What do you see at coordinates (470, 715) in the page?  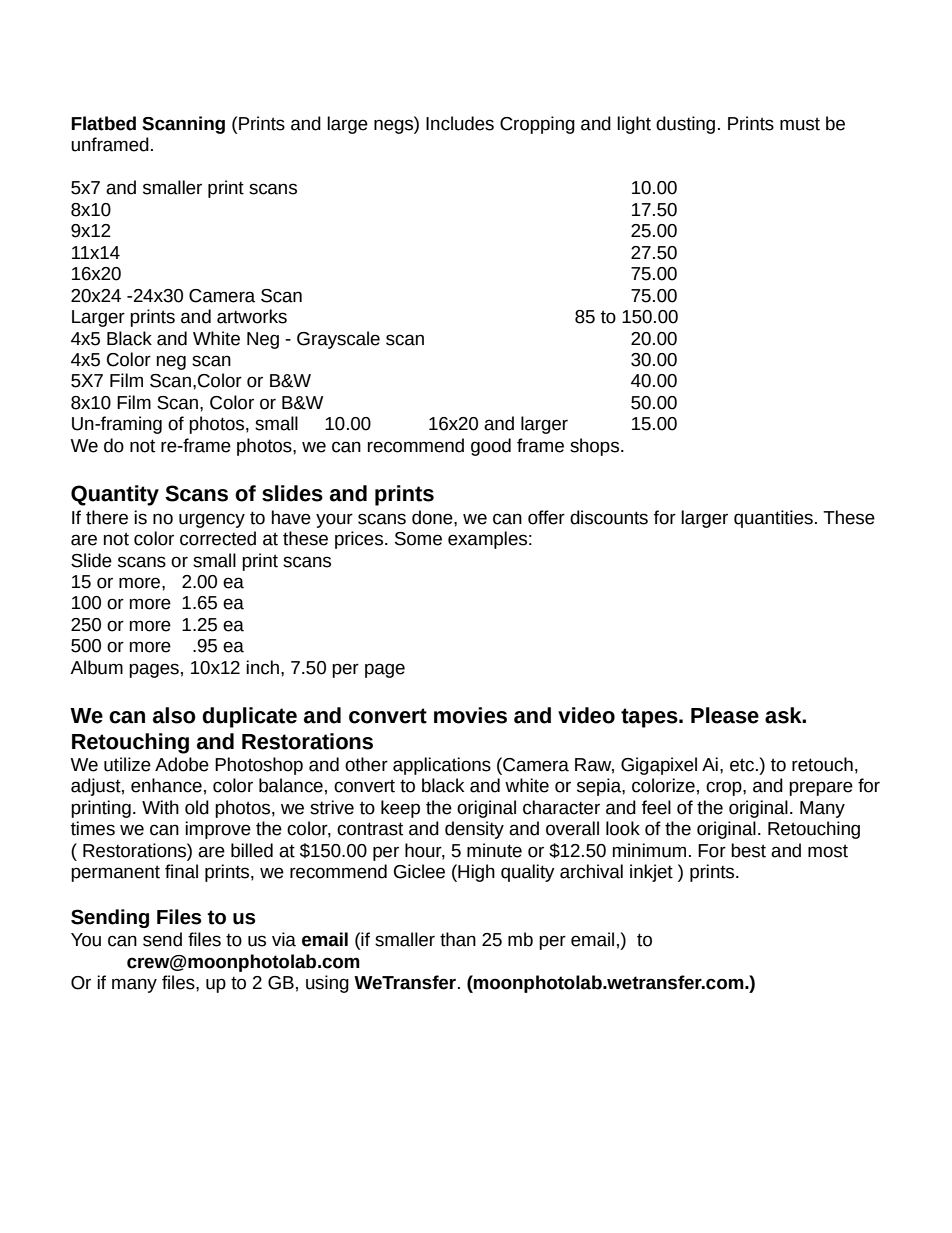 I see `movies` at bounding box center [470, 715].
